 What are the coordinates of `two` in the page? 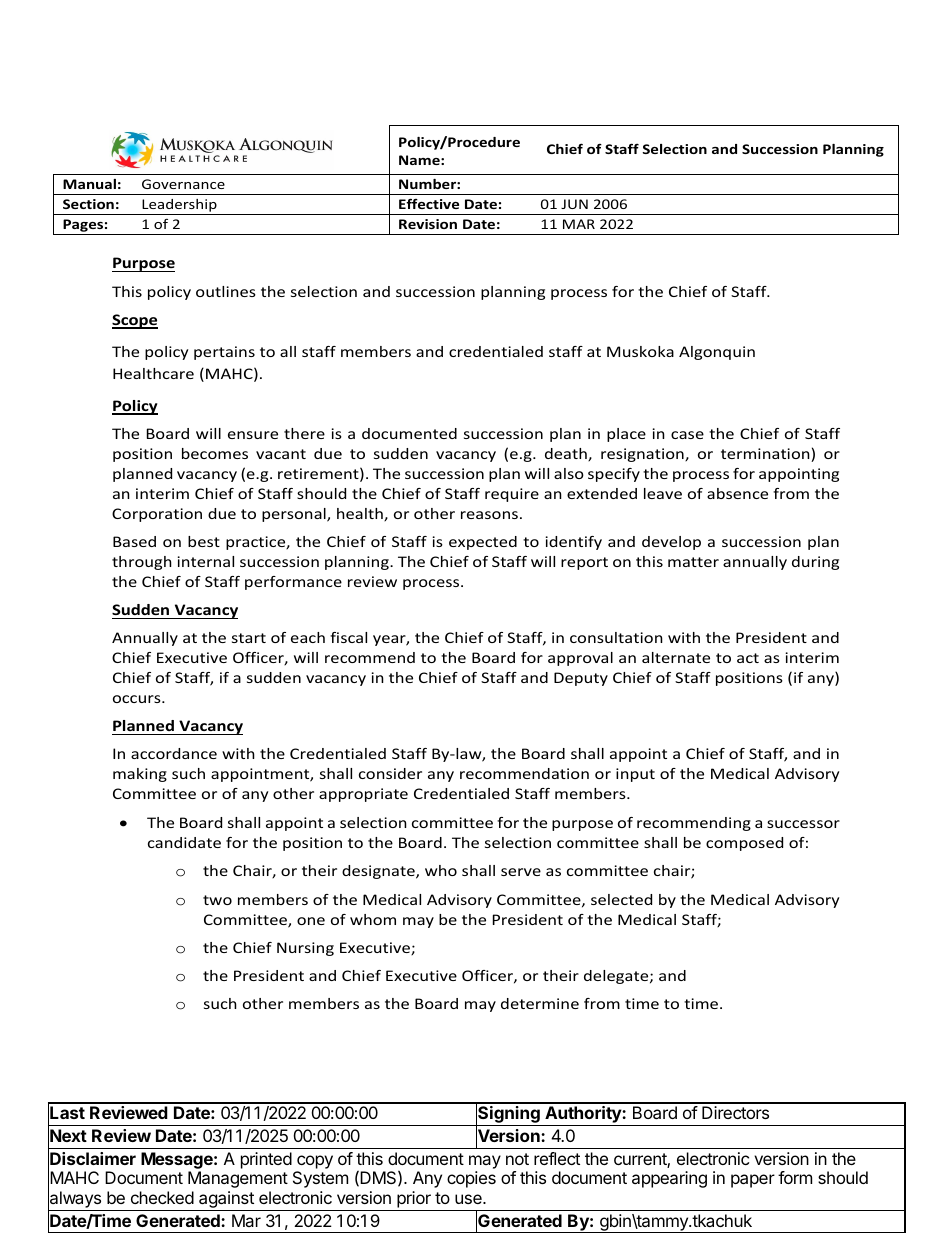 It's located at (217, 900).
